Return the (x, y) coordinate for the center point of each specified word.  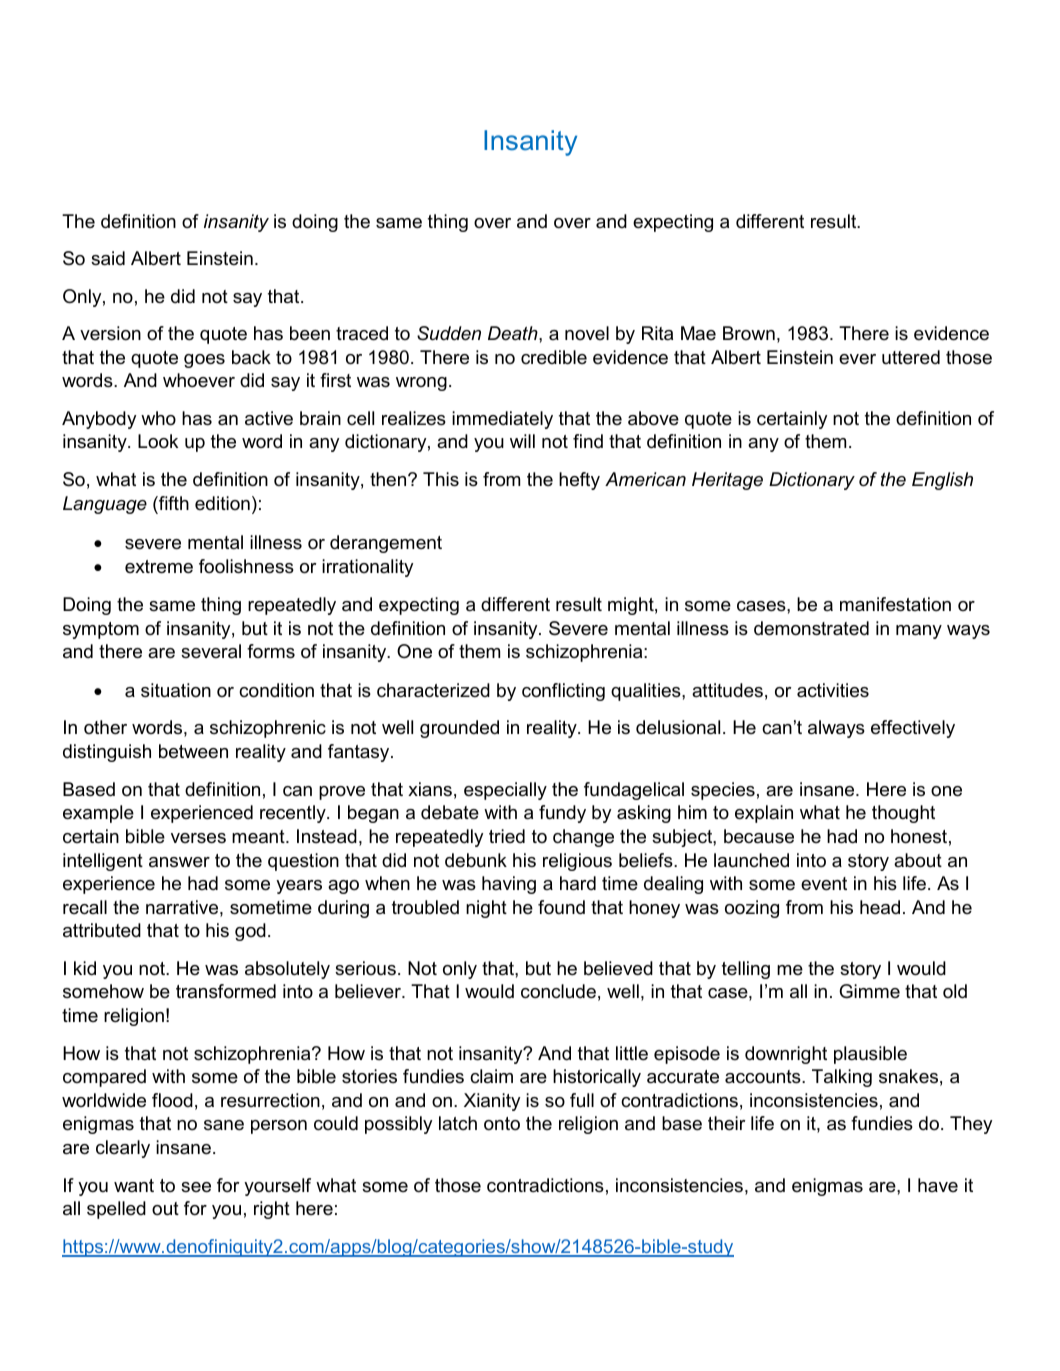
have (938, 1185)
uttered (911, 357)
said (108, 258)
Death (514, 333)
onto (502, 1124)
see (196, 1187)
